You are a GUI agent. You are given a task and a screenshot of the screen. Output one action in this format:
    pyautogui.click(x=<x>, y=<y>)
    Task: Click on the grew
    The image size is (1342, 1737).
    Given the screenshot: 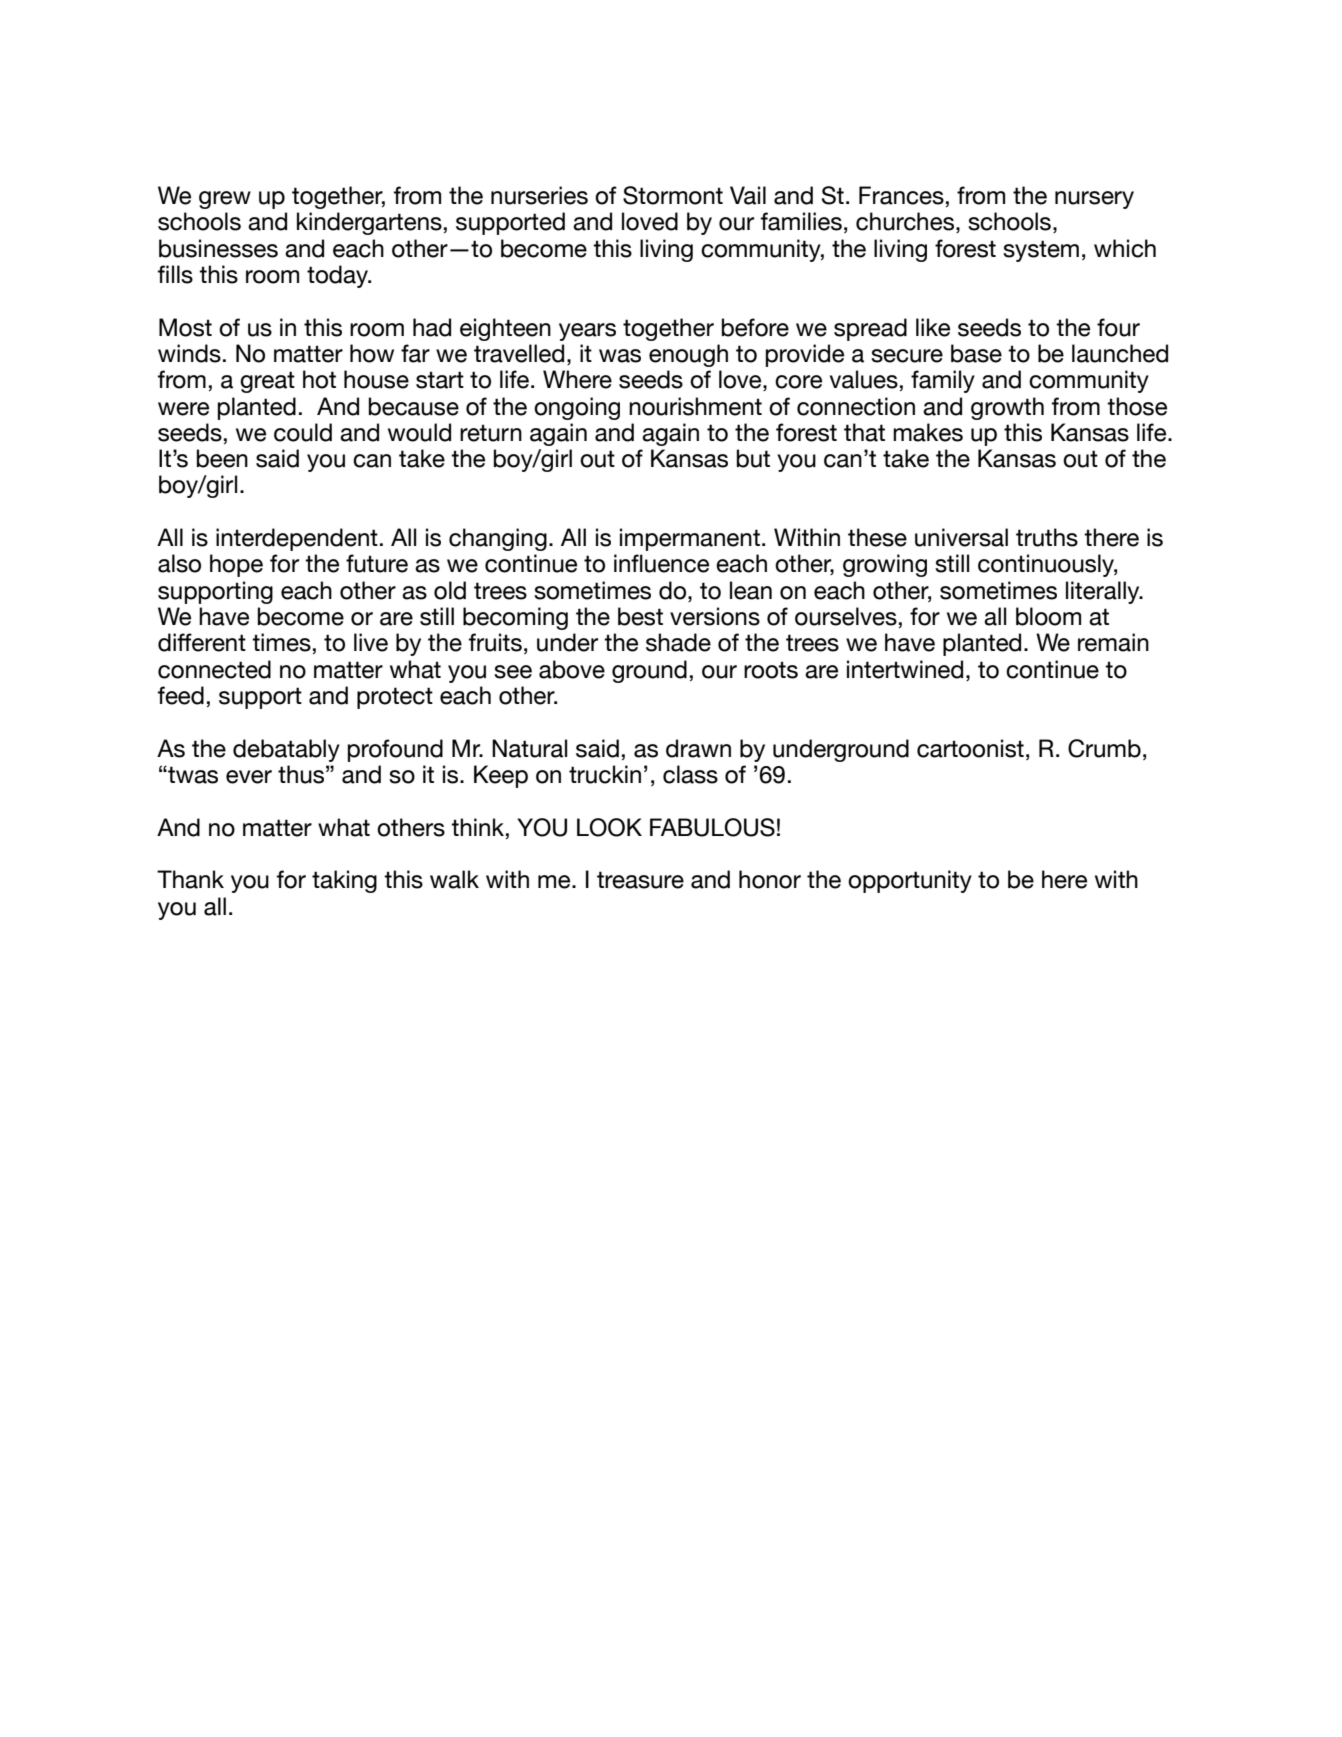 What is the action you would take?
    pyautogui.click(x=225, y=200)
